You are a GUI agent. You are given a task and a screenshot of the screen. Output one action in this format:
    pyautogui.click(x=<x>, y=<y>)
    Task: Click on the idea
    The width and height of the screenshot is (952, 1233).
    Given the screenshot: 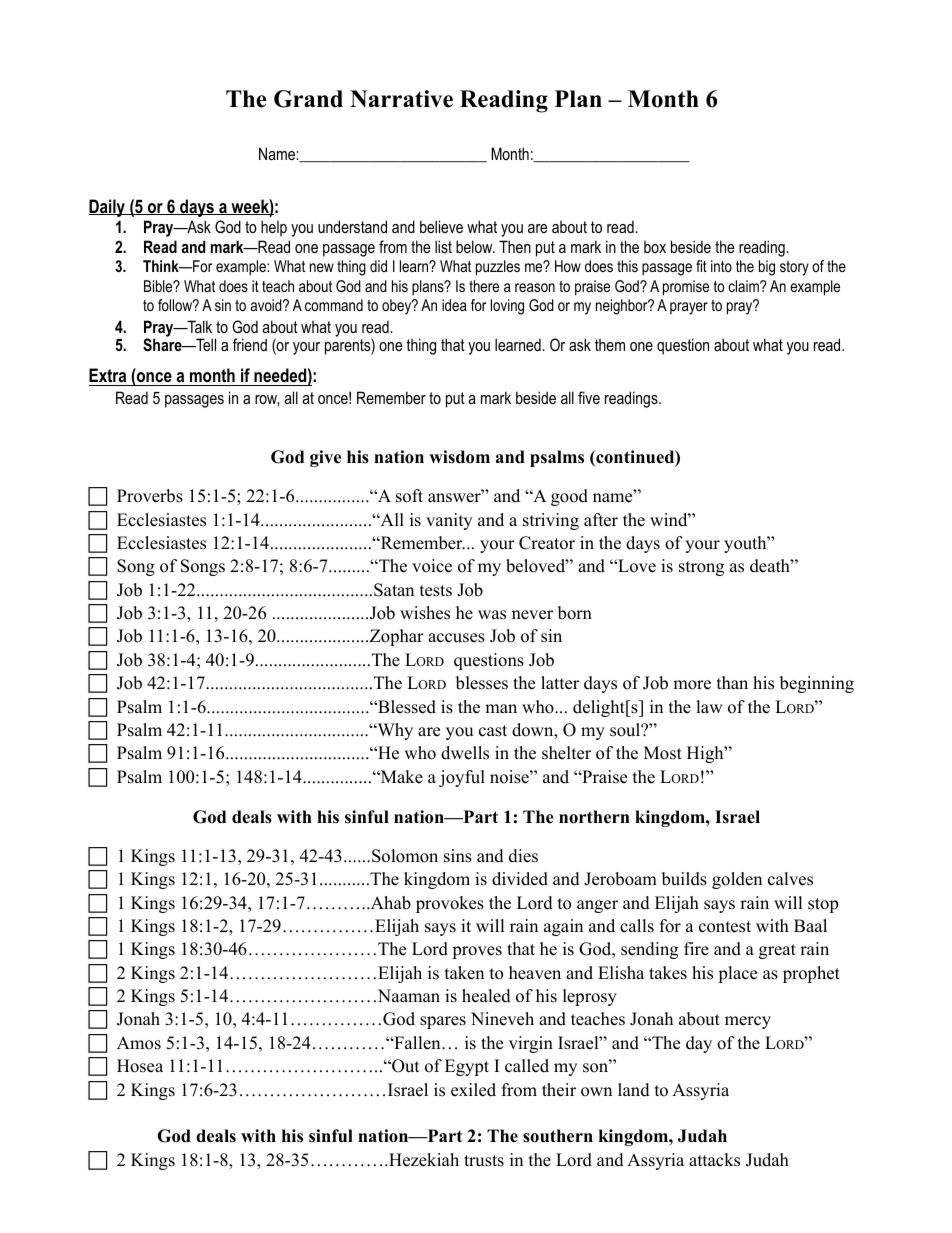 What is the action you would take?
    pyautogui.click(x=454, y=305)
